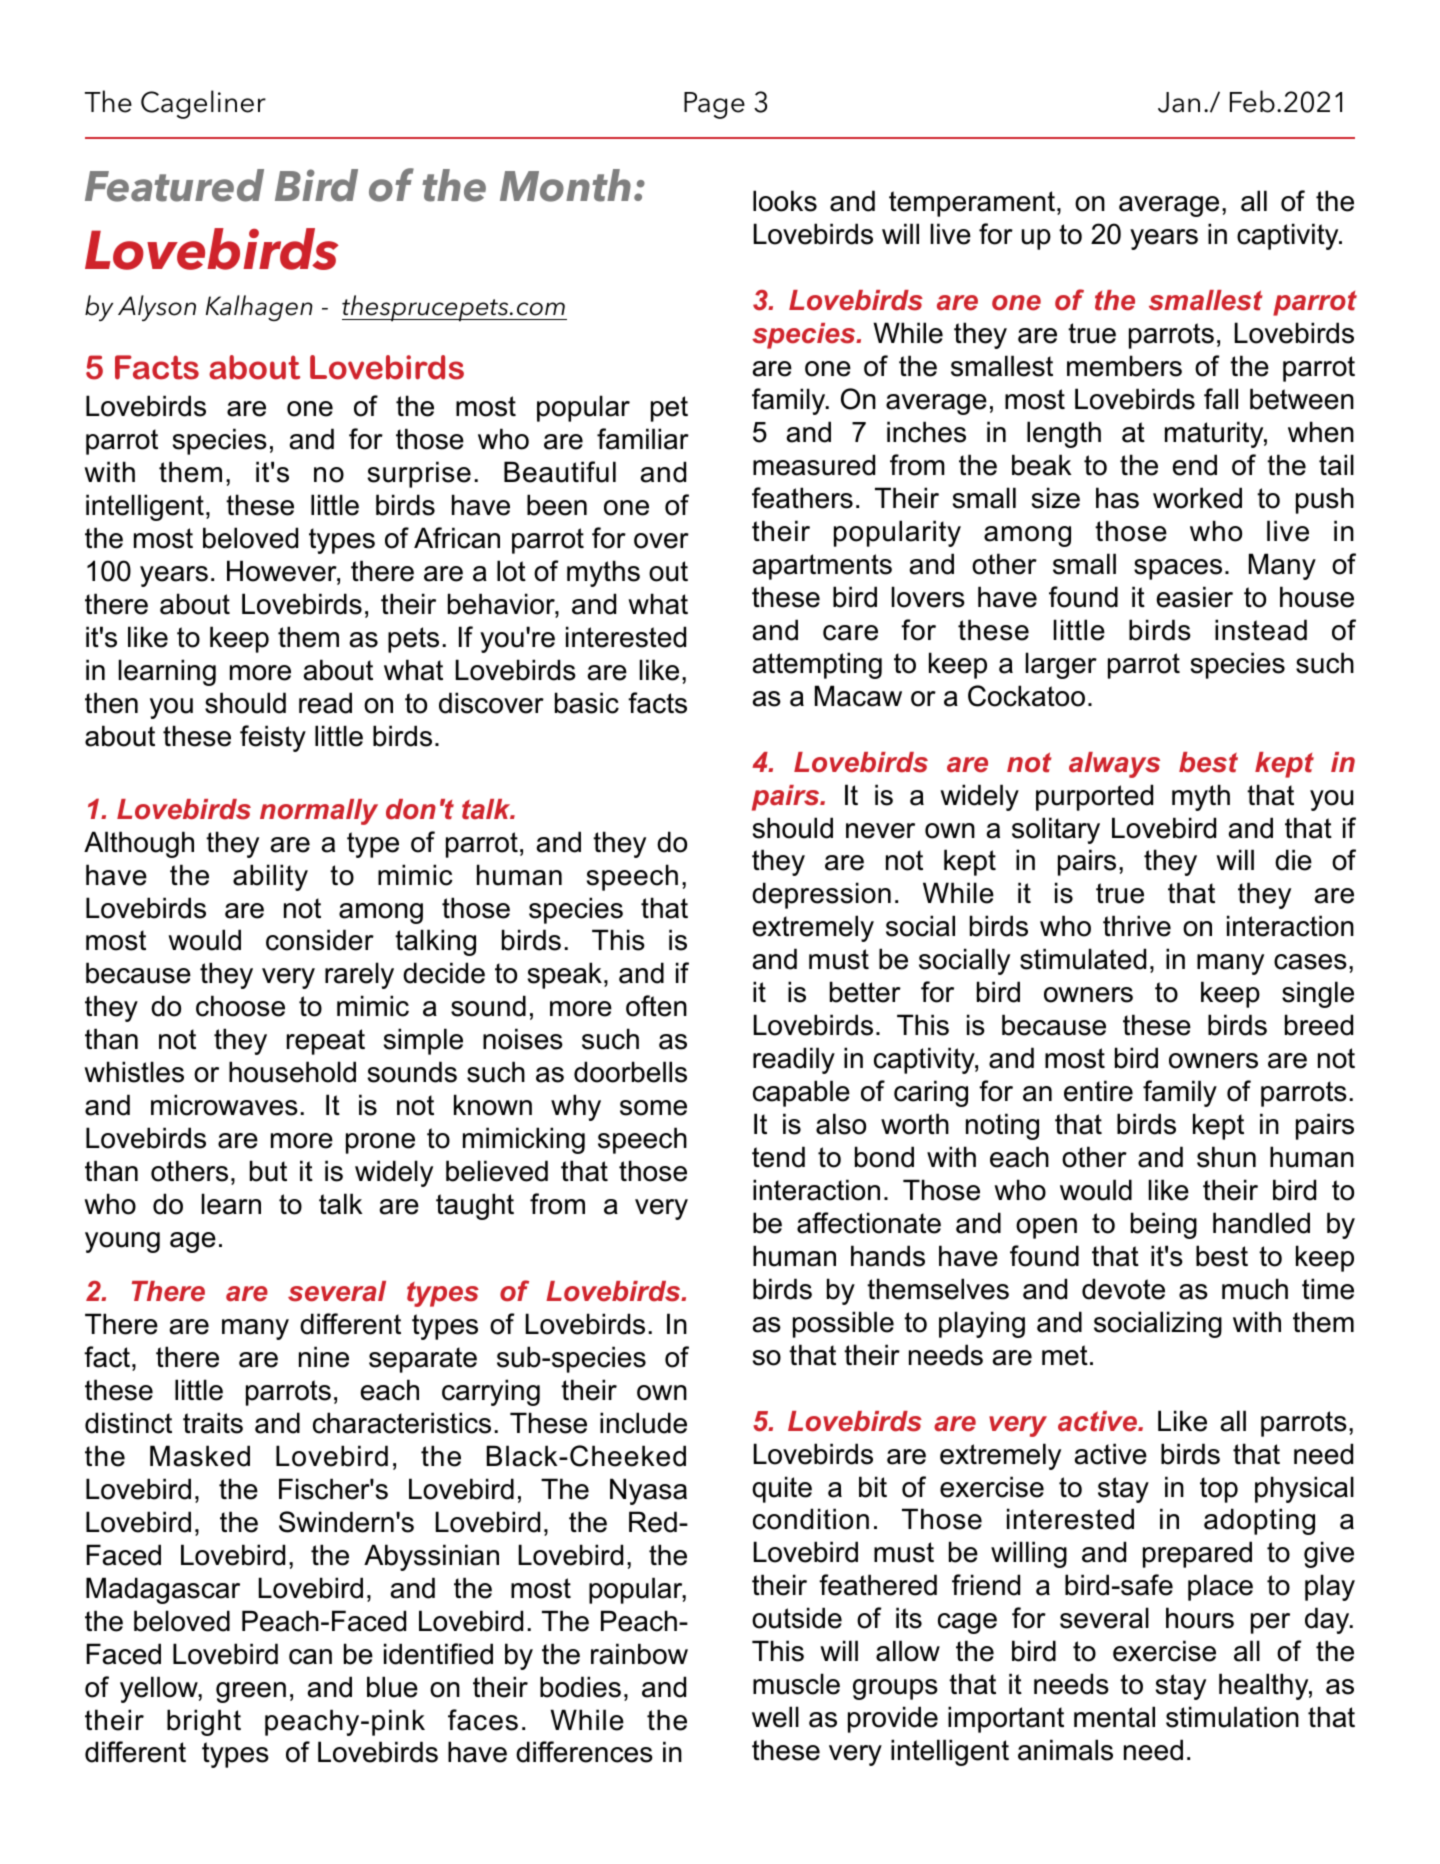  What do you see at coordinates (251, 1692) in the screenshot?
I see `green` at bounding box center [251, 1692].
